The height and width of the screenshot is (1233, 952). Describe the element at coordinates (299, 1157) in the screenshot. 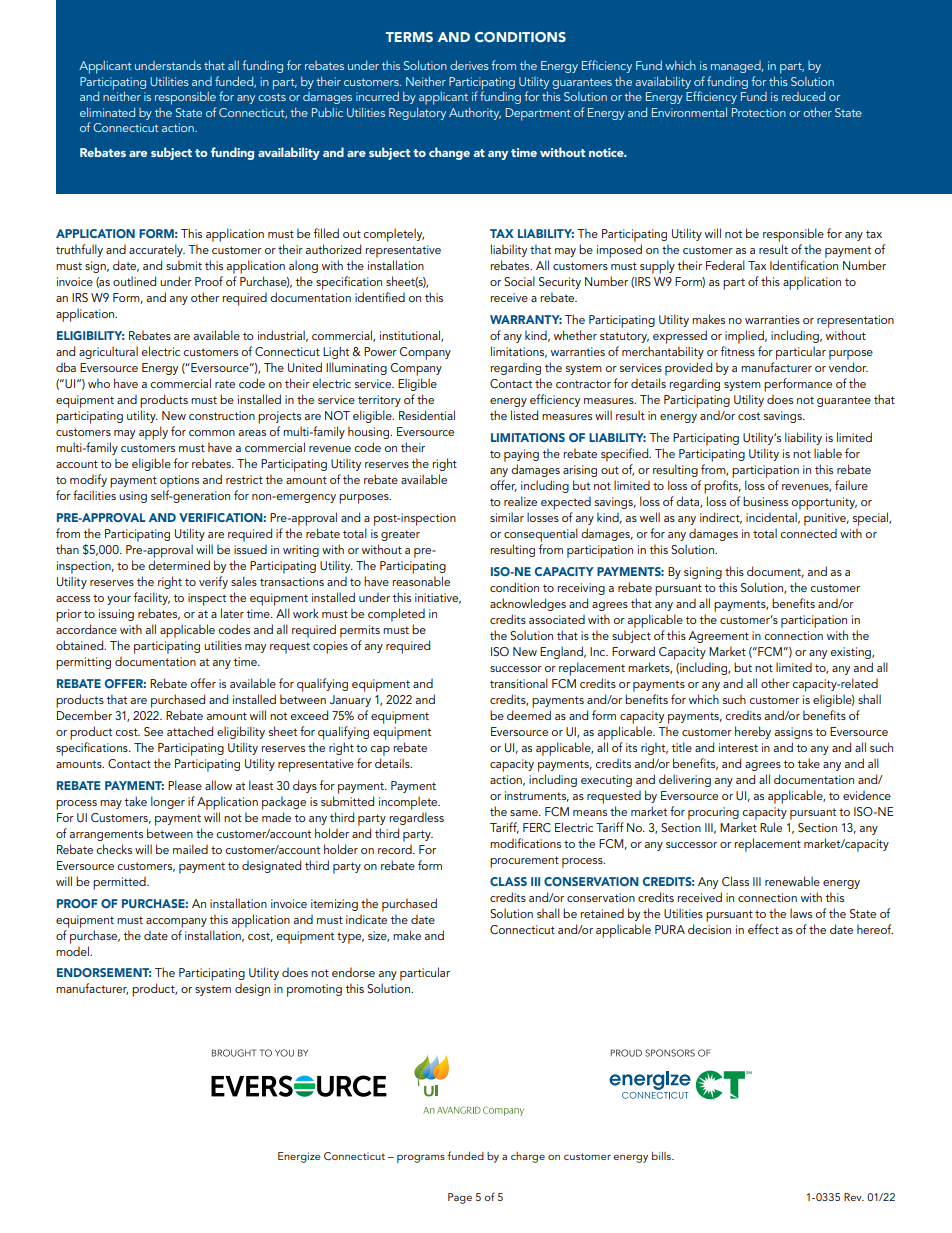

I see `Energize` at that location.
